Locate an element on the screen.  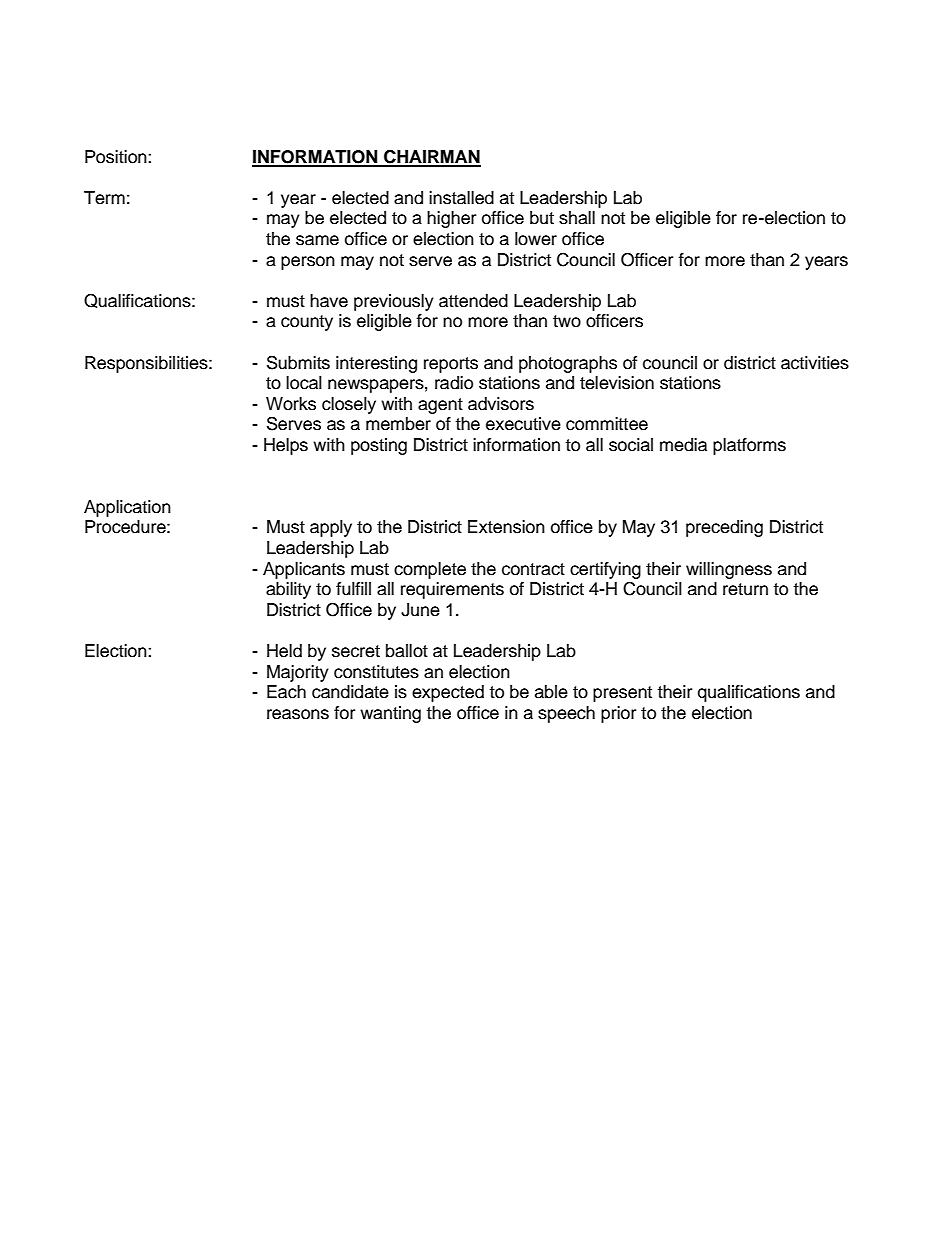
Position is located at coordinates (117, 157).
